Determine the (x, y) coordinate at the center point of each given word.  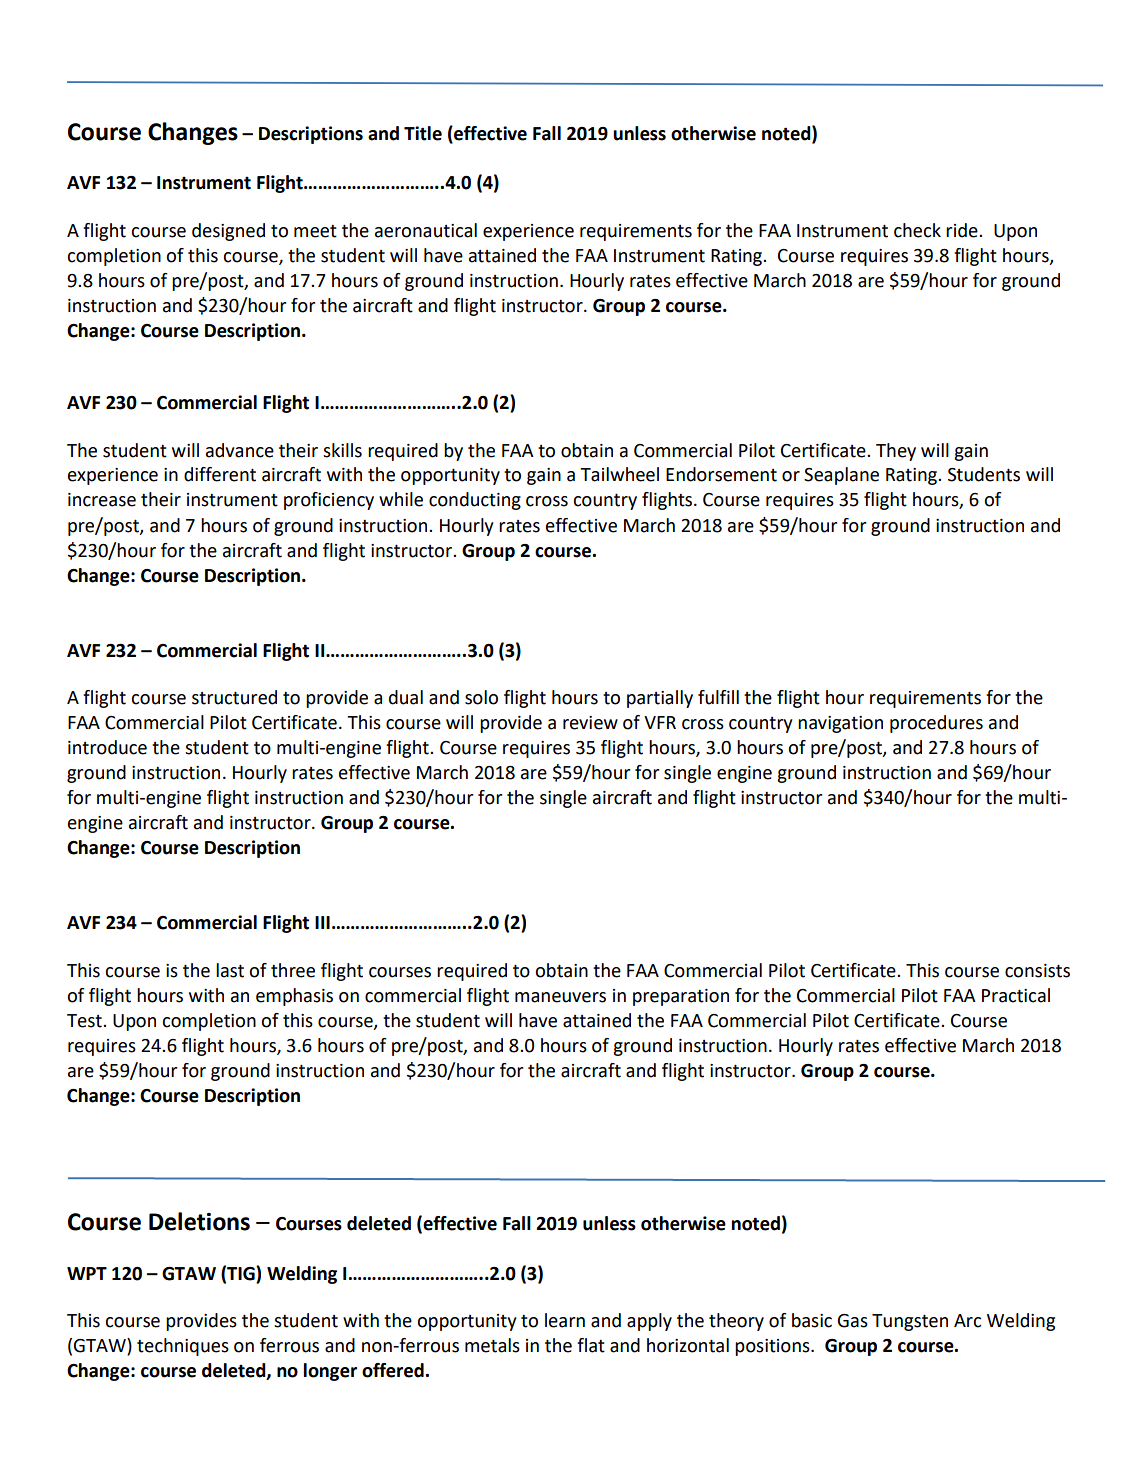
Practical (1016, 995)
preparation (681, 997)
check (917, 230)
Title (423, 133)
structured (234, 697)
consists (1037, 971)
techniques (183, 1347)
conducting (475, 501)
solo (481, 697)
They (896, 452)
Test (85, 1021)
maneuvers (560, 997)
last (230, 970)
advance (240, 450)
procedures (936, 724)
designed (228, 232)
